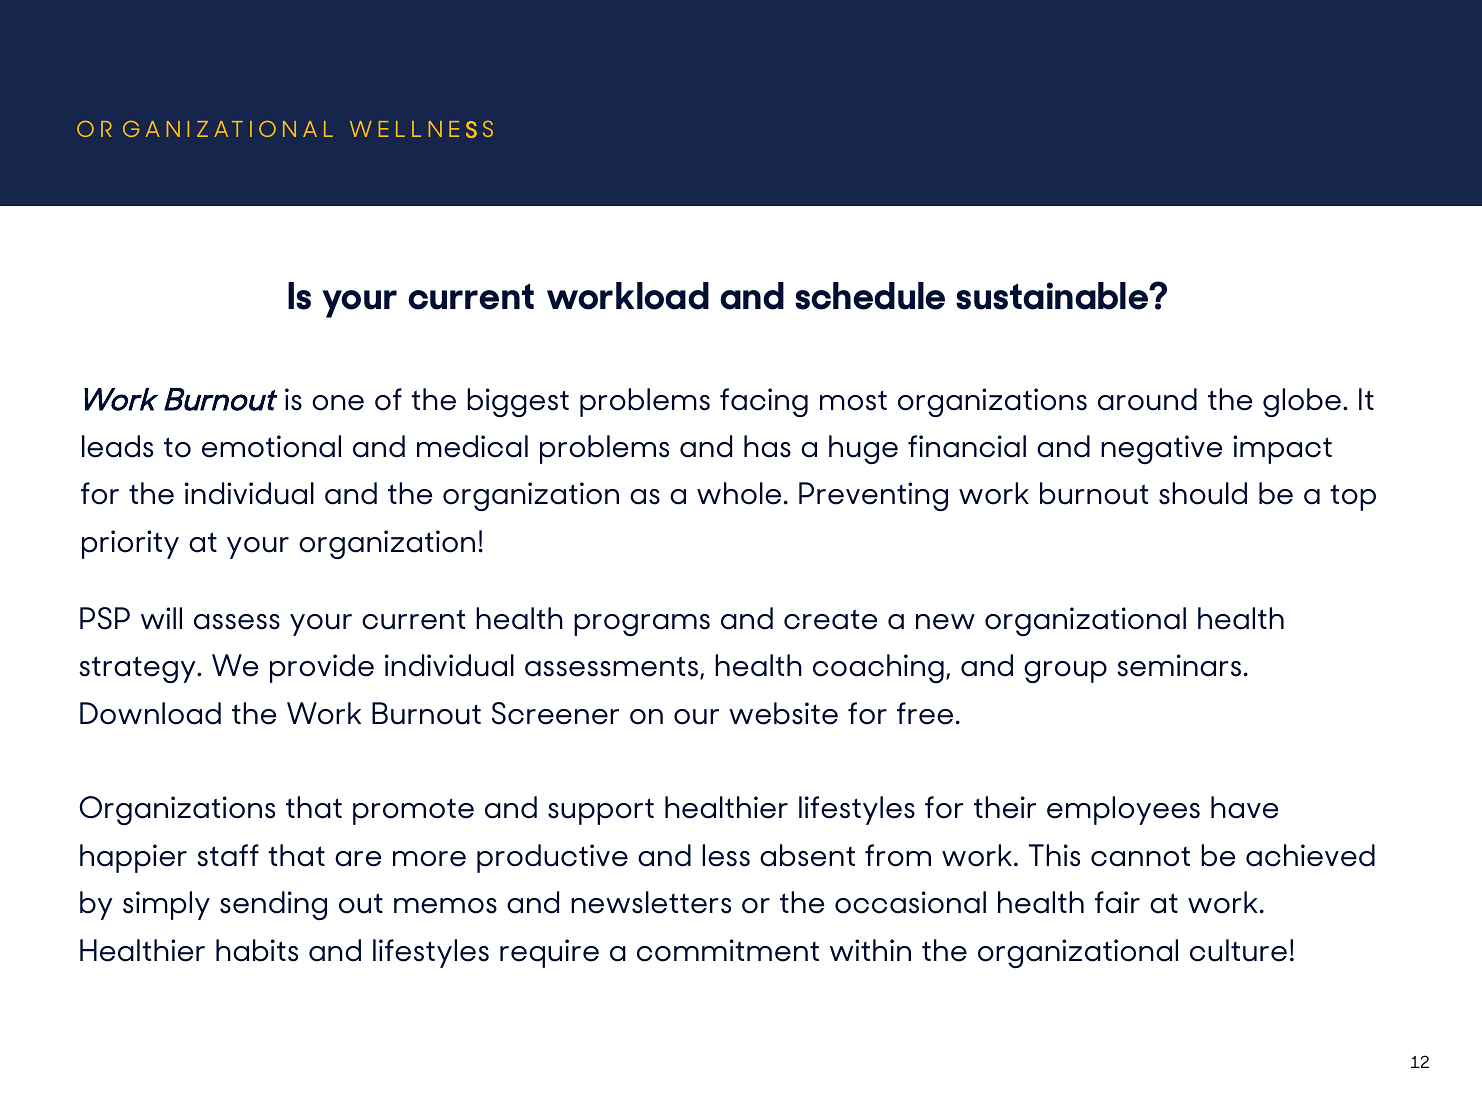 The image size is (1482, 1111). Describe the element at coordinates (1147, 399) in the screenshot. I see `around` at that location.
